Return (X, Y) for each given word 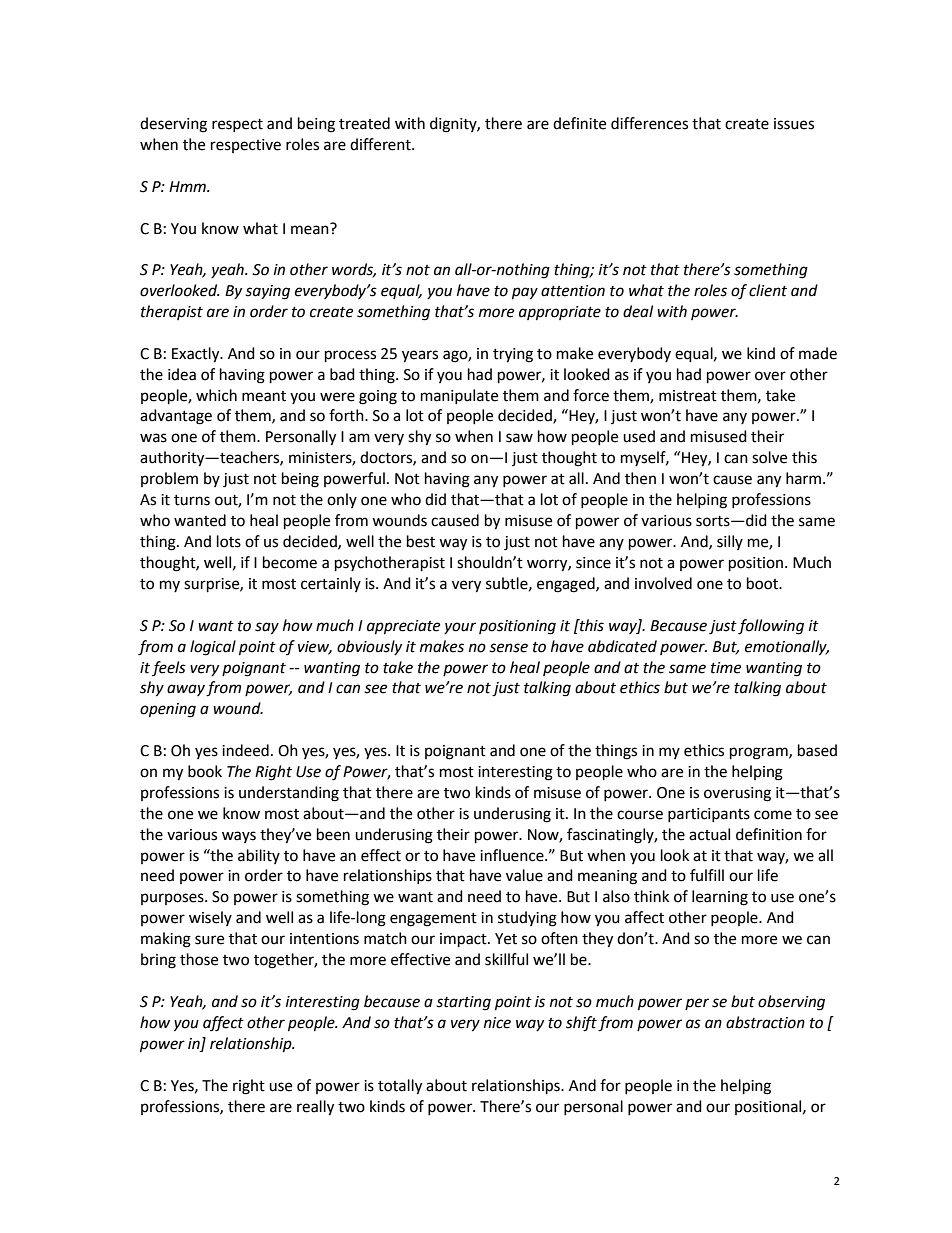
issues (794, 124)
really (315, 1108)
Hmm (188, 186)
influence (513, 855)
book (205, 771)
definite (579, 123)
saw (519, 438)
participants (709, 815)
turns (192, 500)
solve (769, 457)
